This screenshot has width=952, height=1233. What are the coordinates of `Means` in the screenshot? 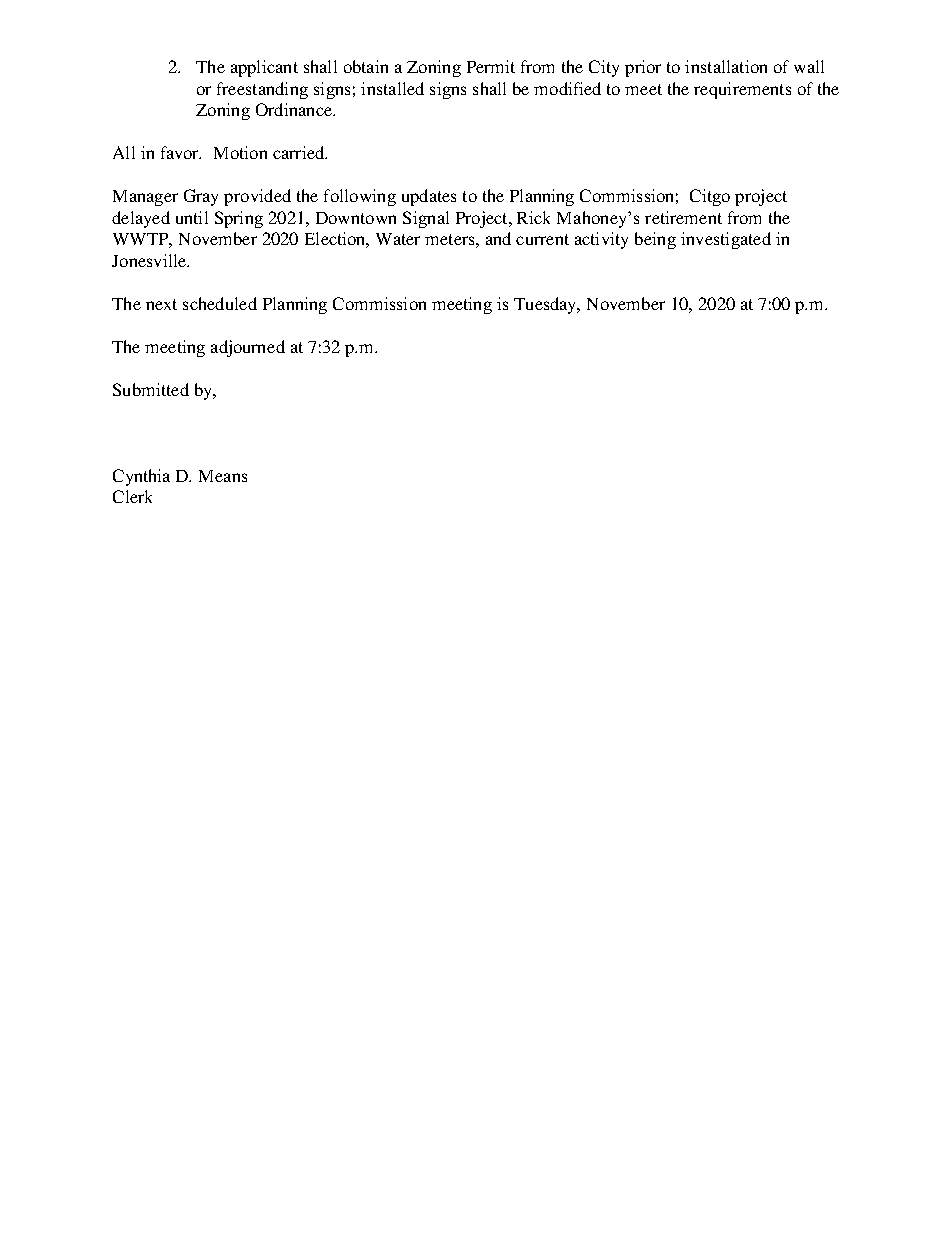 It's located at (223, 476).
